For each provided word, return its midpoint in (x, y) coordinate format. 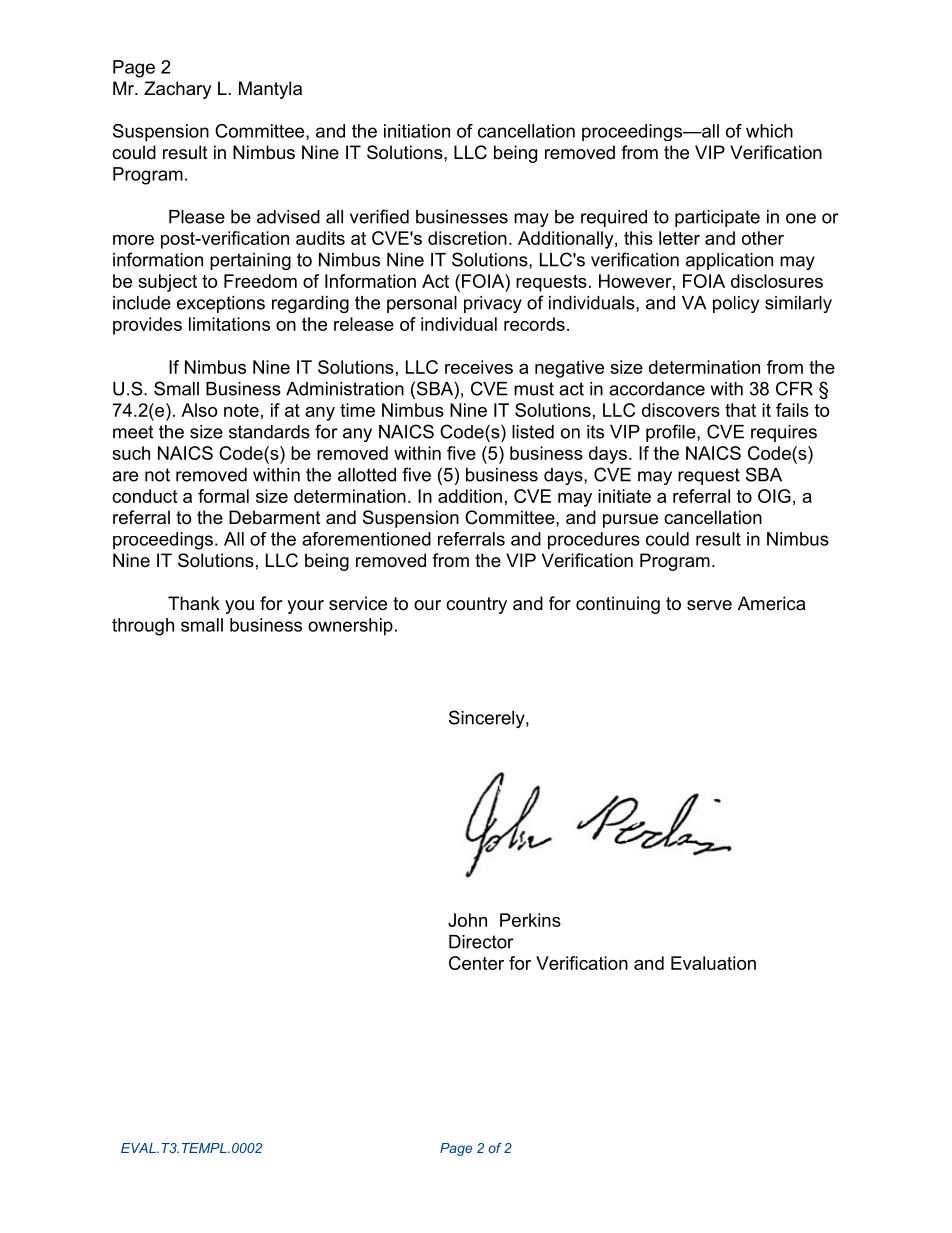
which (769, 131)
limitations (229, 324)
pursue (630, 521)
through (143, 627)
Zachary (178, 90)
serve (709, 605)
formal (223, 496)
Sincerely (488, 719)
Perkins (530, 920)
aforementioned (366, 539)
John (467, 920)
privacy (493, 304)
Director (481, 942)
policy (736, 304)
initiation (417, 131)
